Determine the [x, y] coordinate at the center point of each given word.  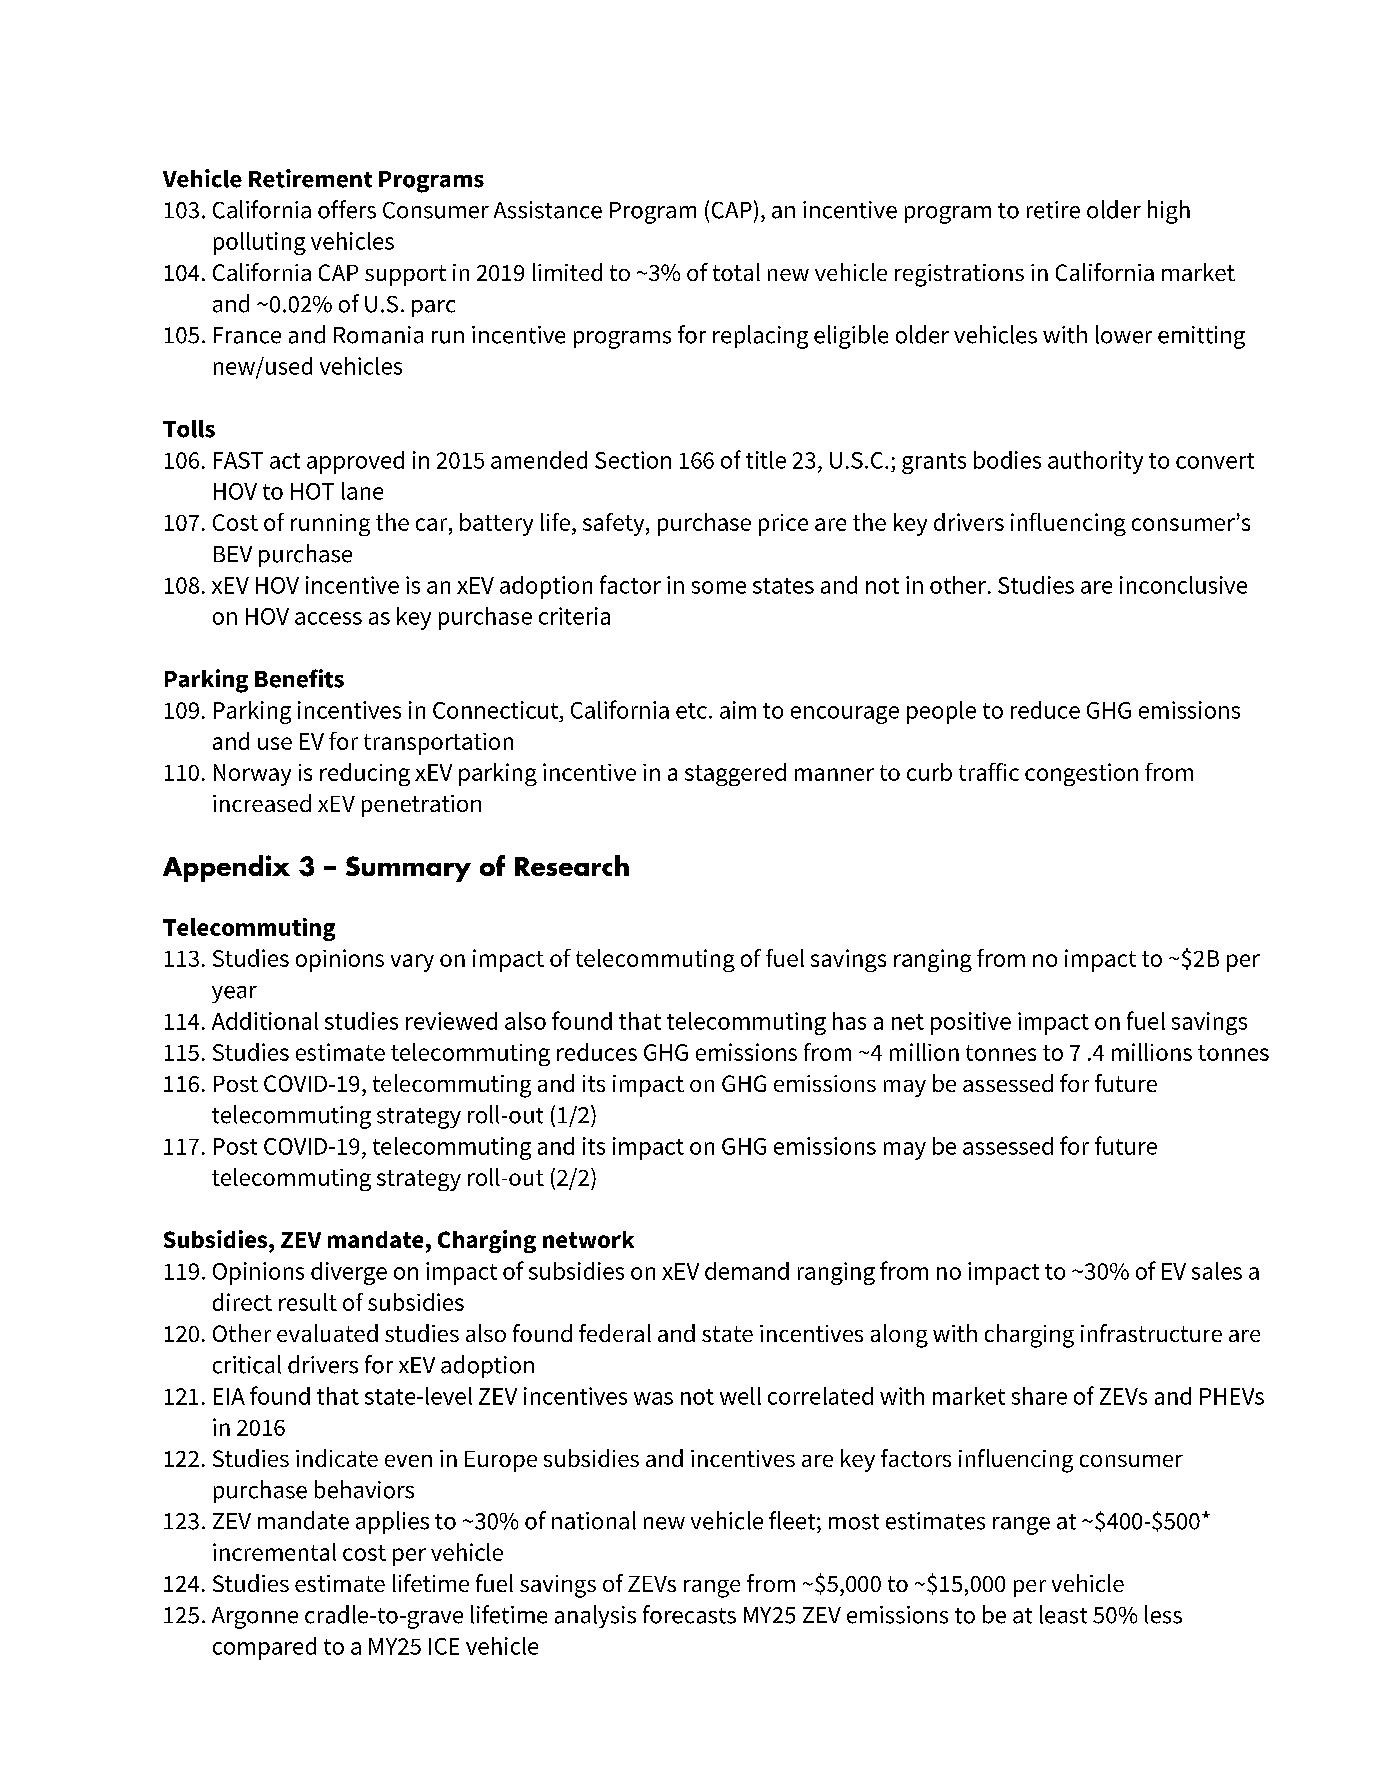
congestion [1081, 774]
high [1169, 212]
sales [1217, 1271]
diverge [349, 1273]
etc [691, 711]
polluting [260, 243]
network [588, 1239]
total [736, 272]
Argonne [255, 1618]
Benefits [299, 678]
